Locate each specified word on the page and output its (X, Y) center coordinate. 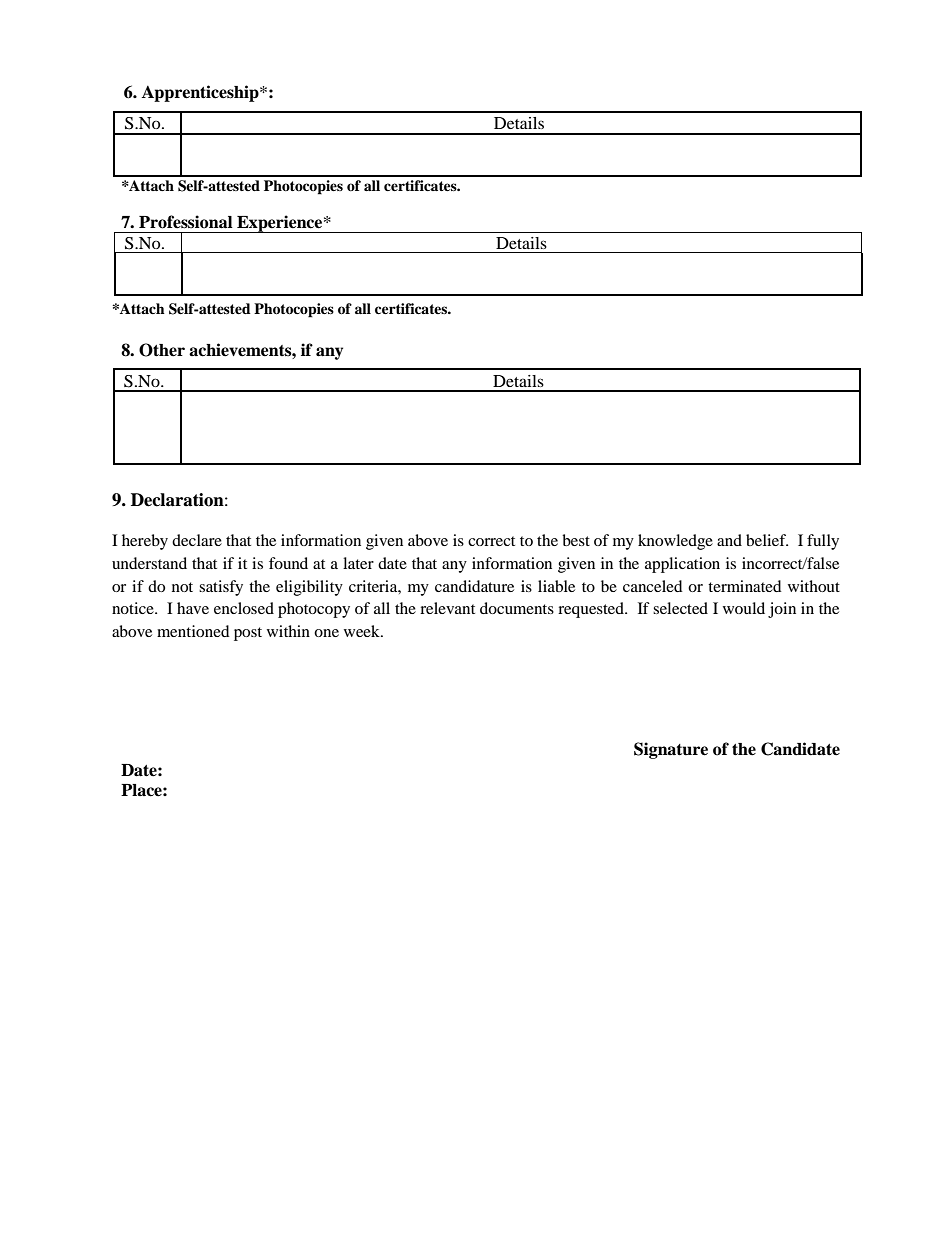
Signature (671, 750)
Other (162, 350)
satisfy (221, 588)
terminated (745, 586)
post (248, 634)
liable (556, 586)
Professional (186, 222)
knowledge (675, 542)
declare (197, 540)
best (576, 540)
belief (767, 540)
